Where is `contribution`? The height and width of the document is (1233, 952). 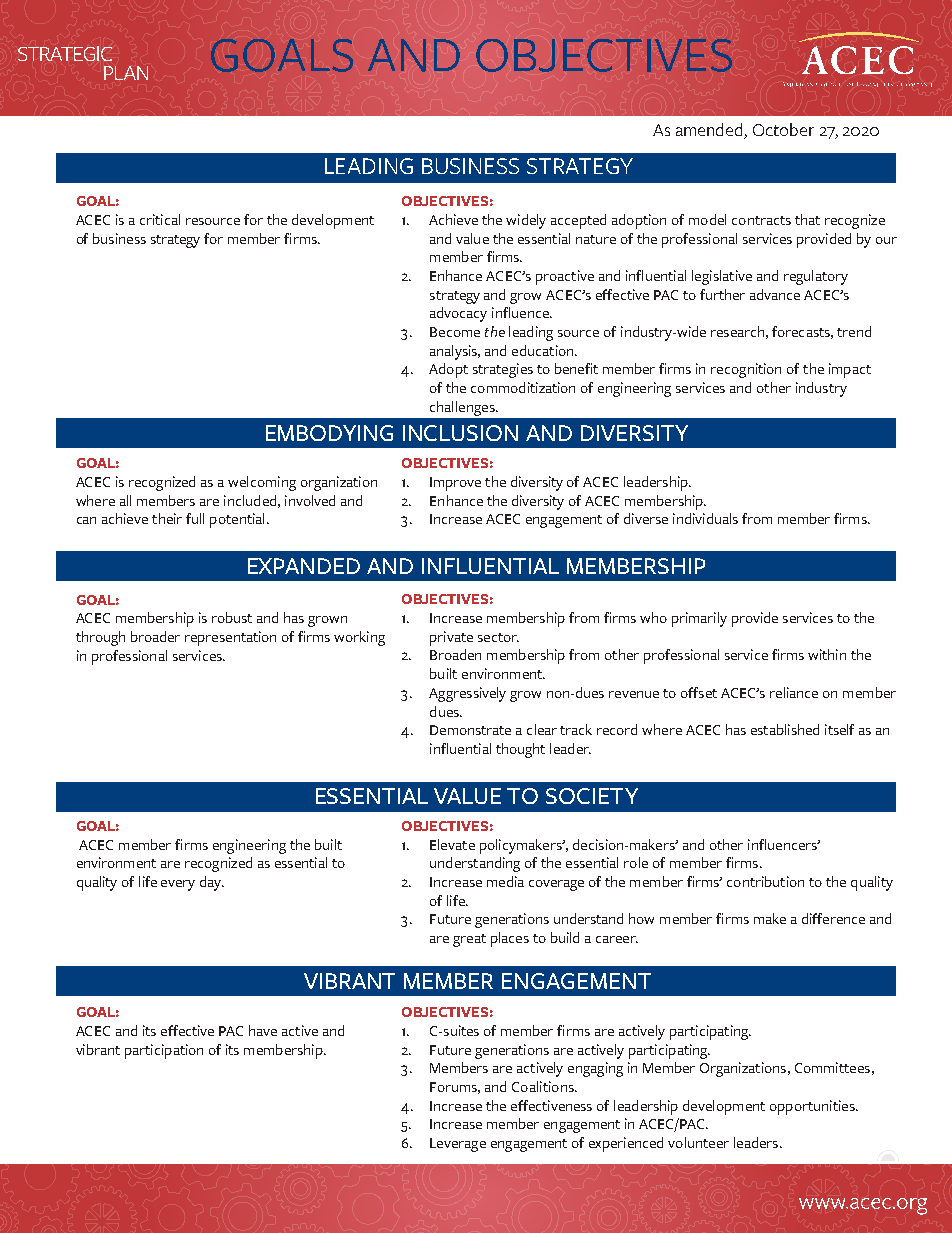
contribution is located at coordinates (765, 881).
